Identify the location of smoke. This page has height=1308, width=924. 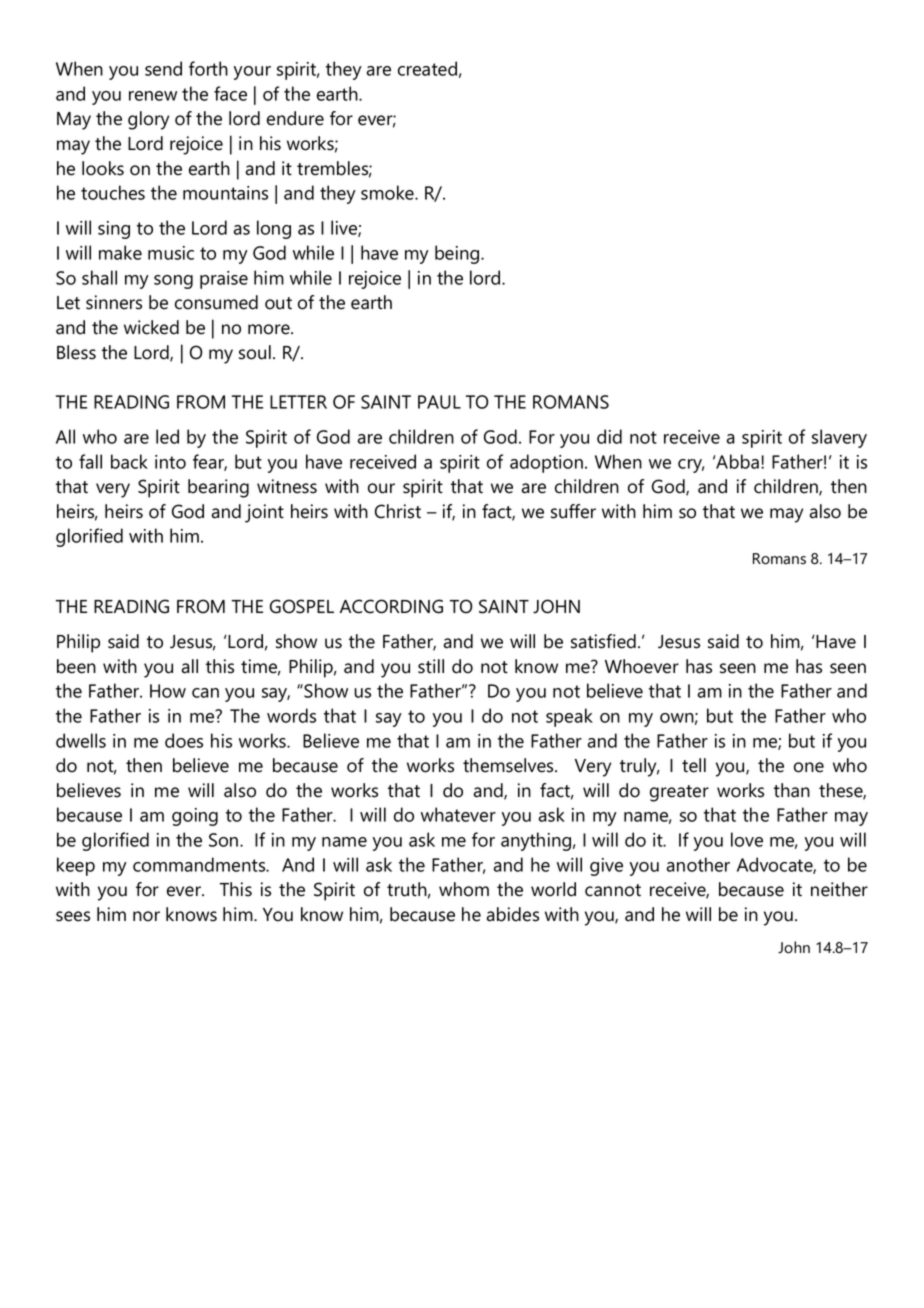
(388, 192).
